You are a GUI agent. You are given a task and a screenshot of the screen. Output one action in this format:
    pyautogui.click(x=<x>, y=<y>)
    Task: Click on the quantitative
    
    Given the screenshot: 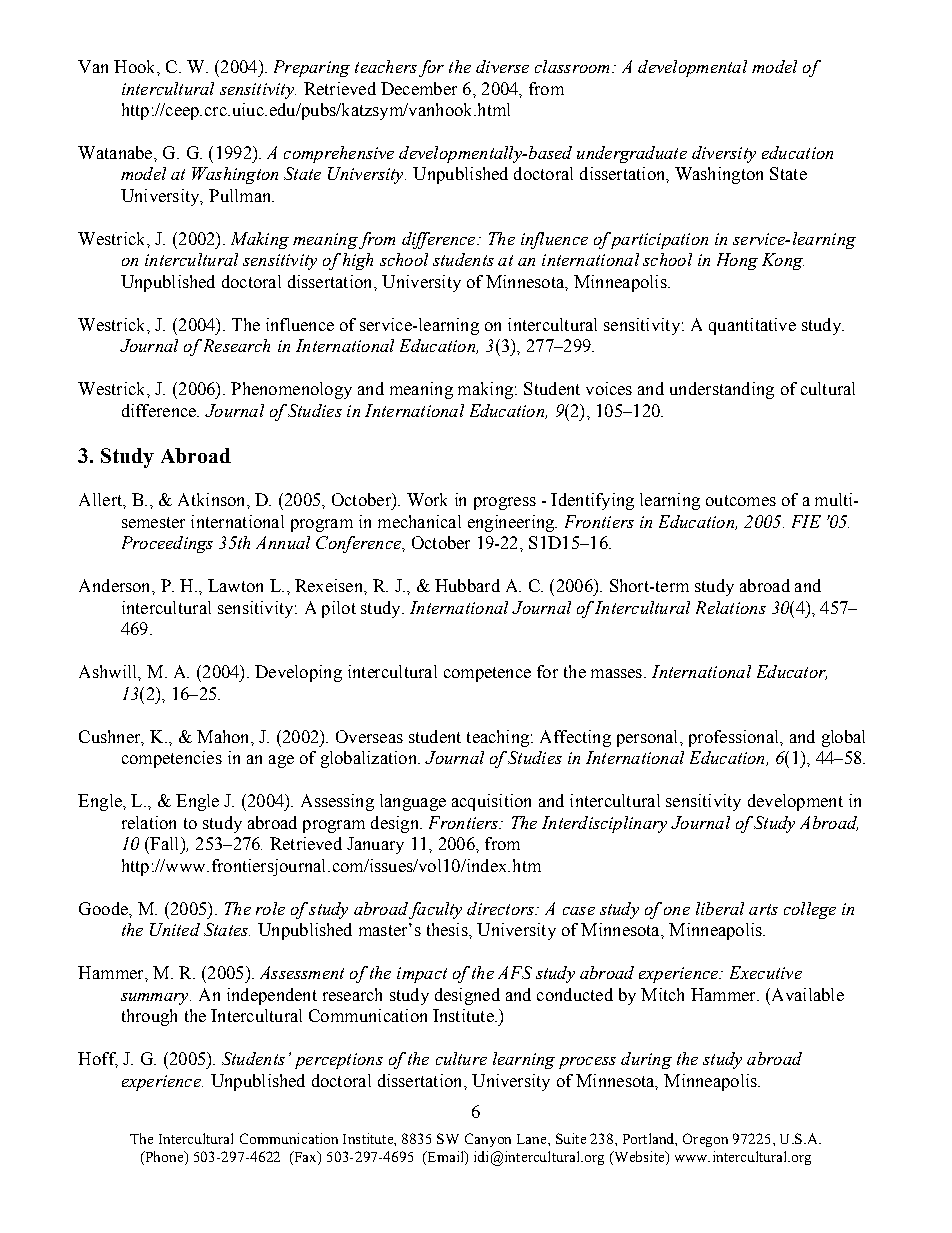 What is the action you would take?
    pyautogui.click(x=752, y=326)
